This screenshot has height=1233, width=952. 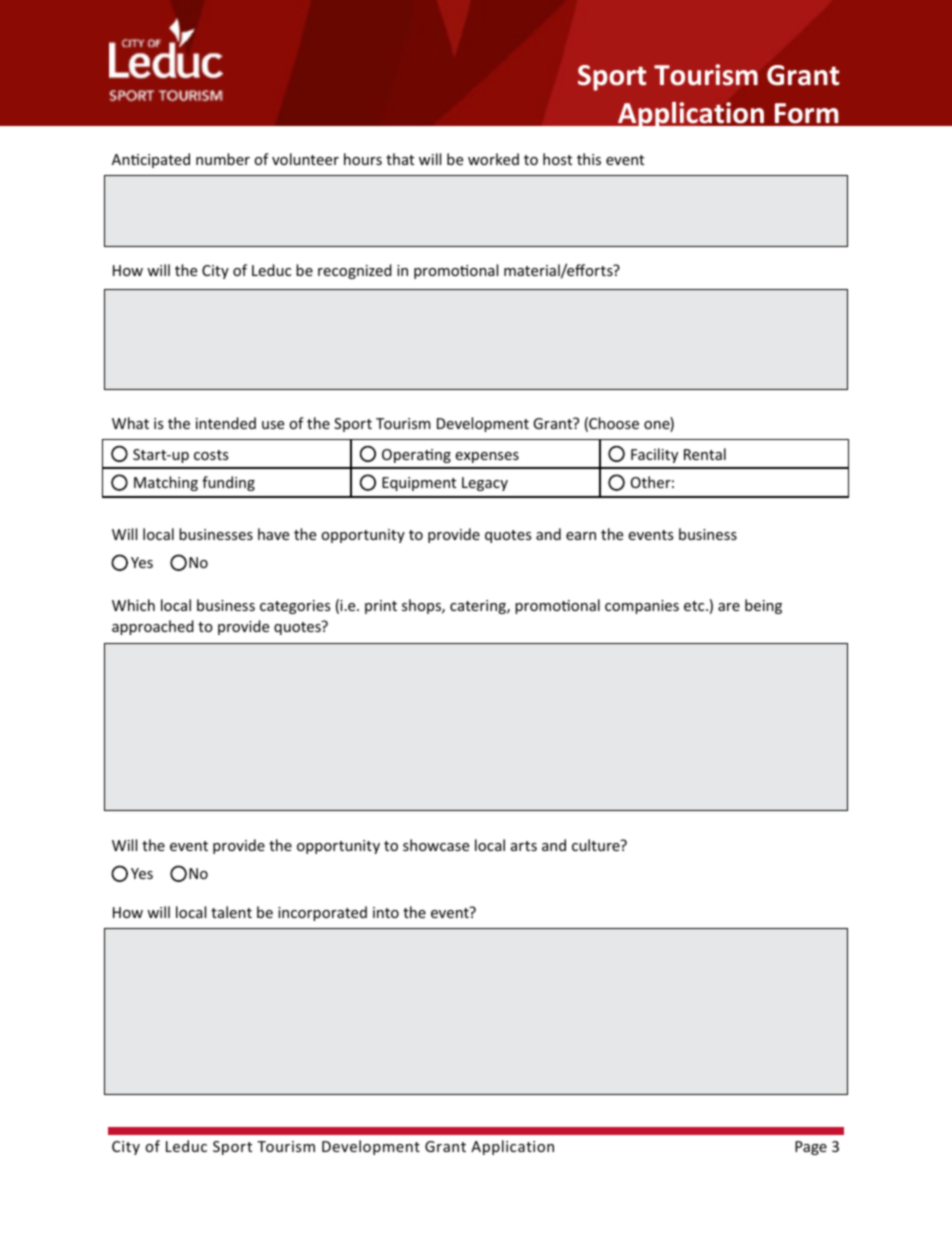 I want to click on talent, so click(x=231, y=912).
